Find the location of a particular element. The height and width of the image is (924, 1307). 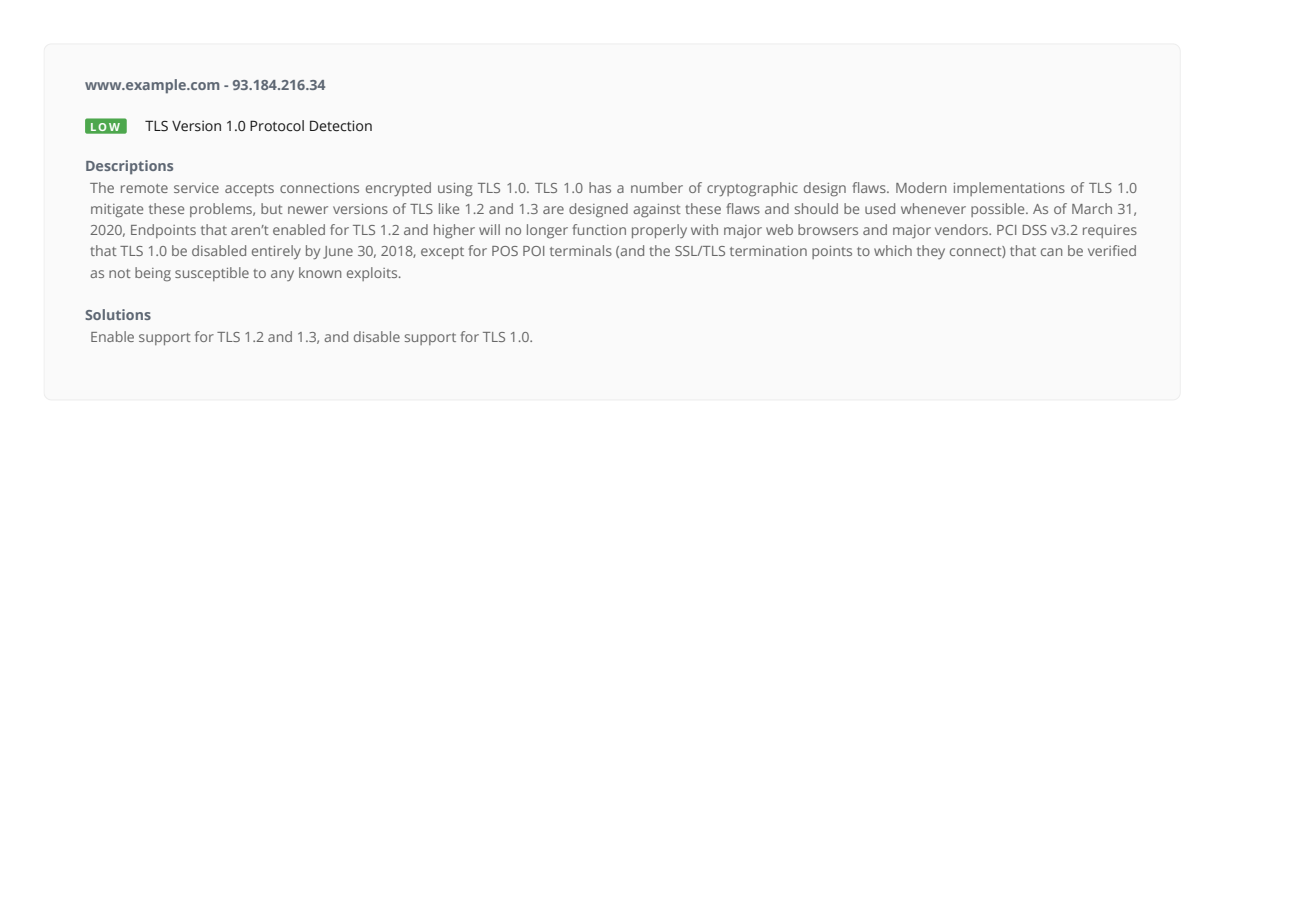

against is located at coordinates (657, 211).
